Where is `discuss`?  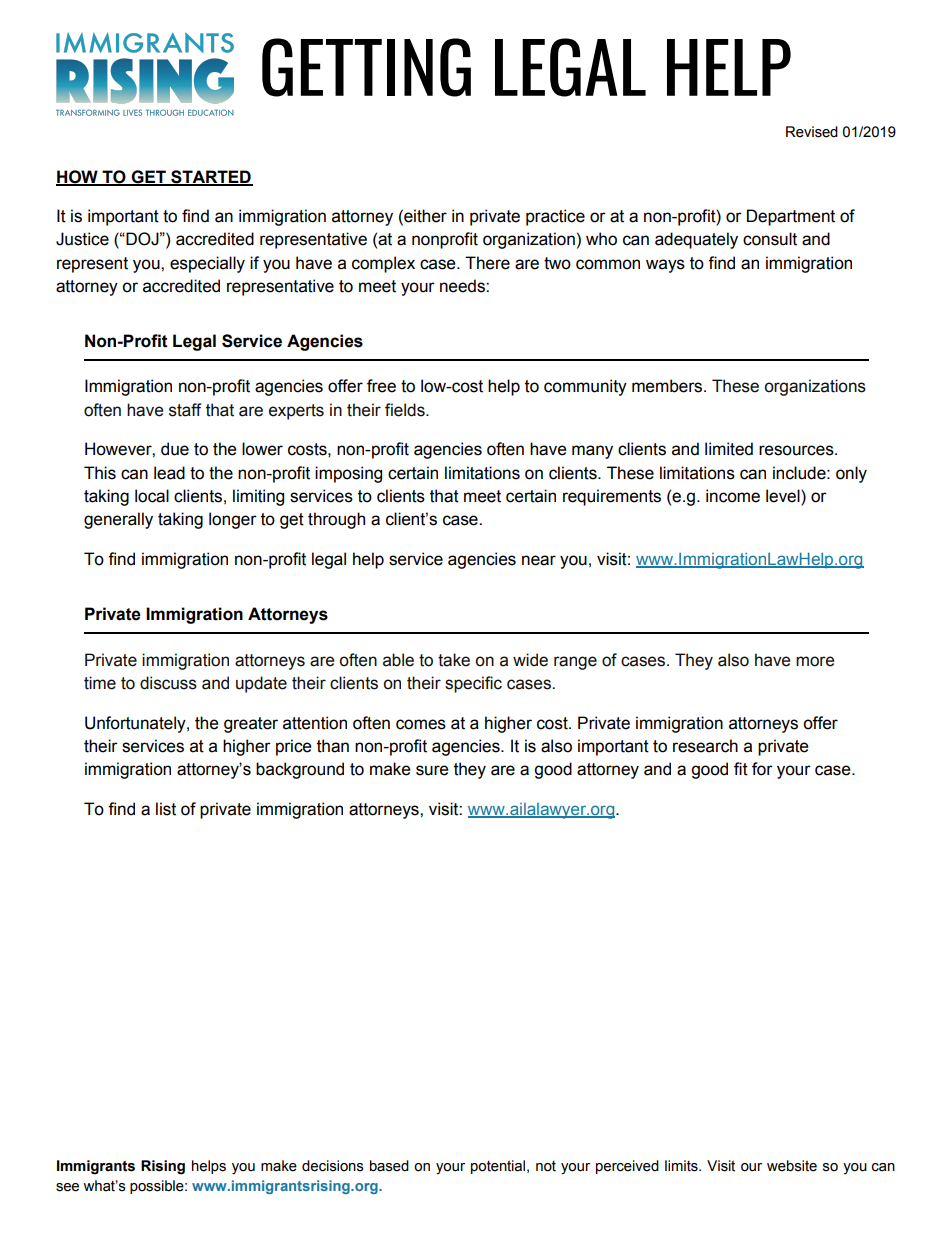
discuss is located at coordinates (168, 683).
